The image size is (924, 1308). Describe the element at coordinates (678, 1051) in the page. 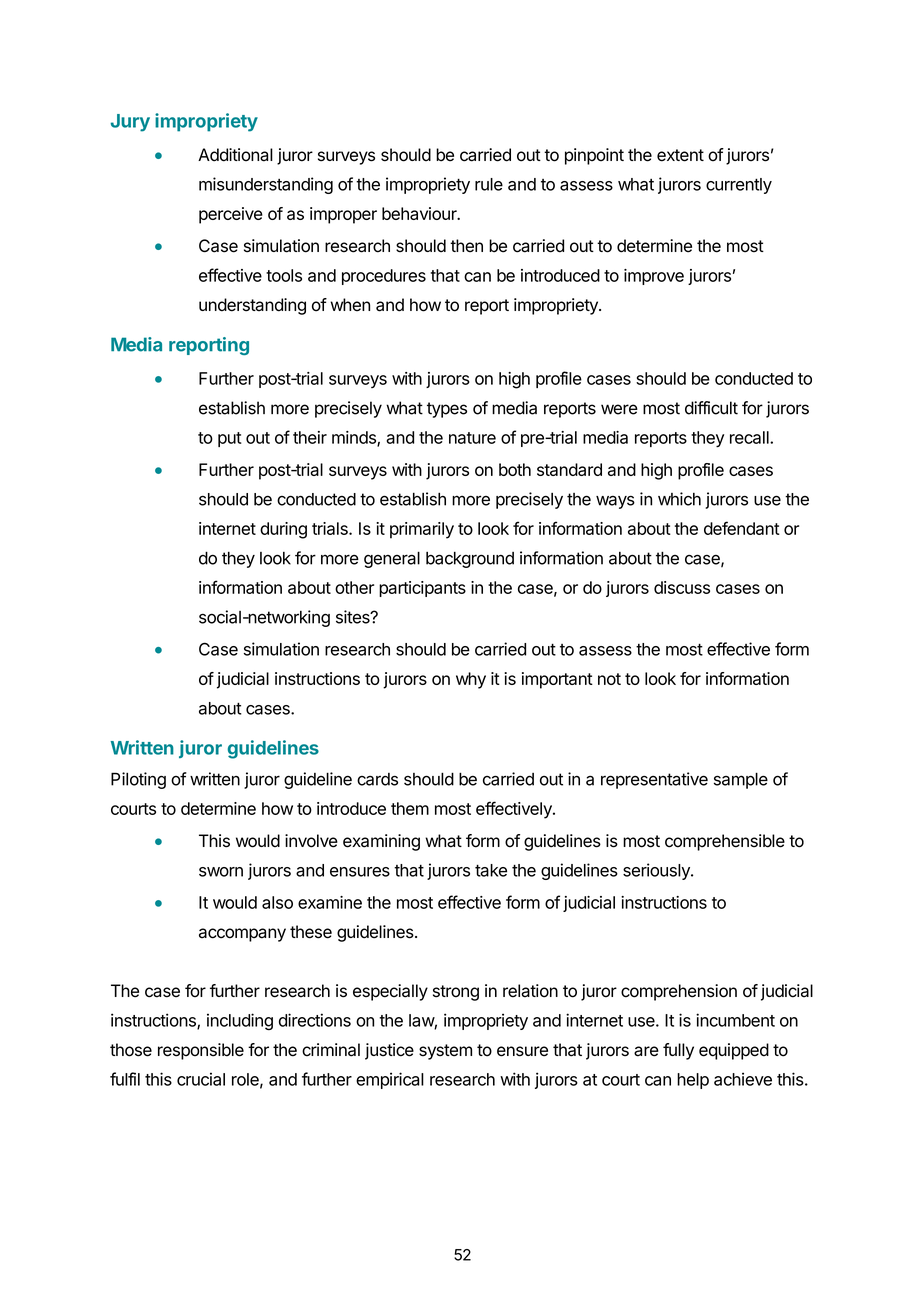

I see `fully` at that location.
